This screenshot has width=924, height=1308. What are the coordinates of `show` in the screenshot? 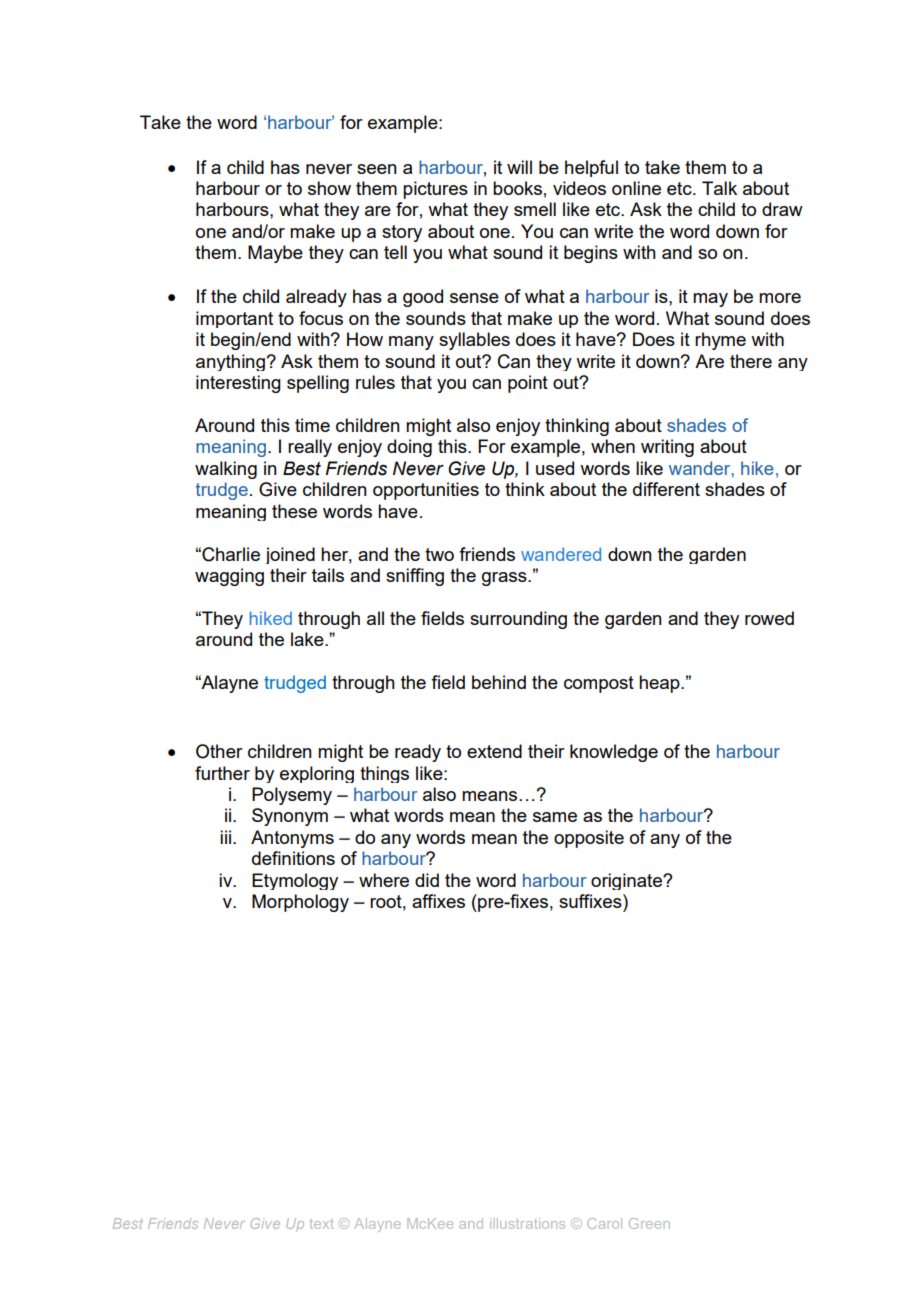 It's located at (329, 188).
